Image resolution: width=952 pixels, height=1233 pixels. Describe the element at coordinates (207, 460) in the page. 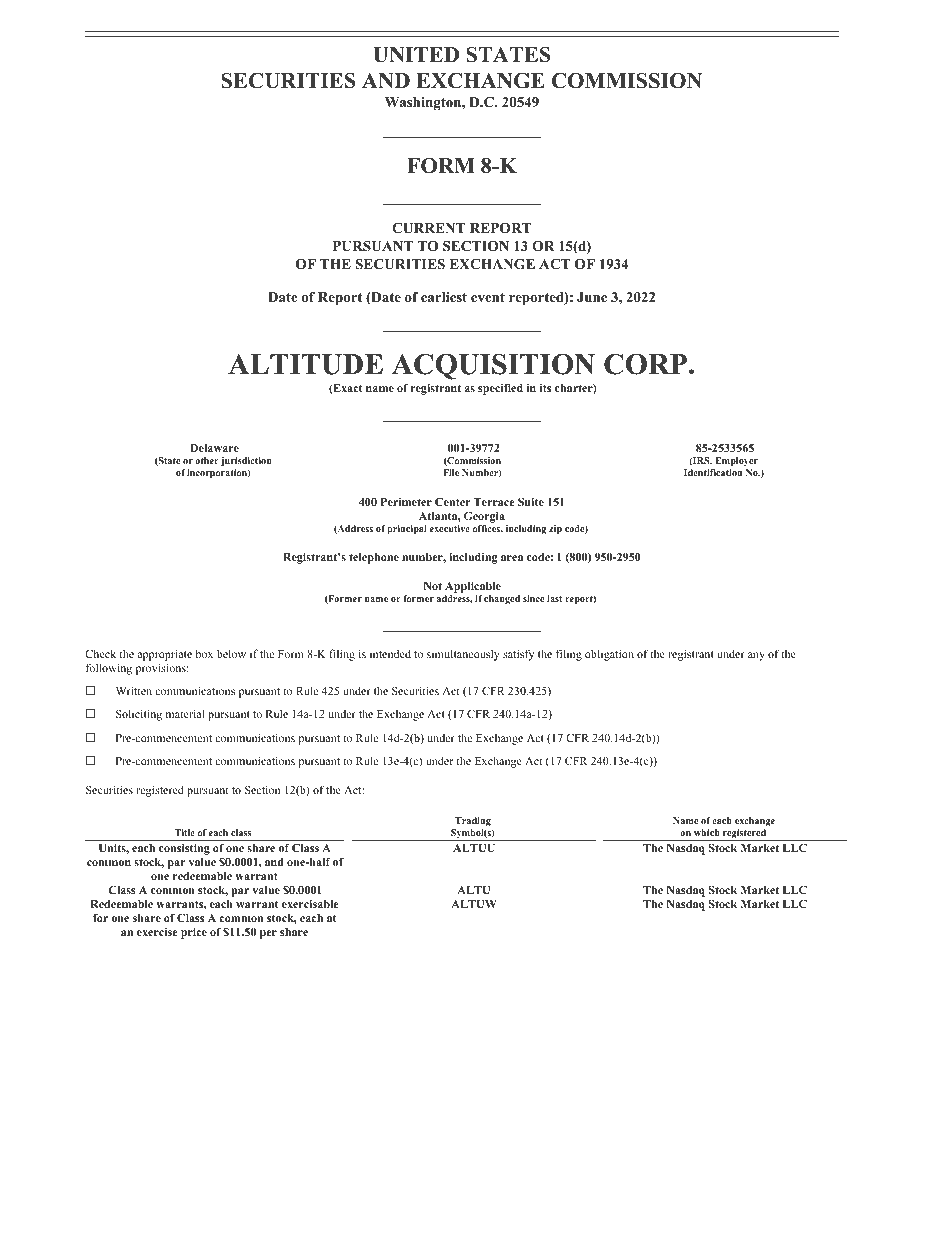

I see `other` at that location.
